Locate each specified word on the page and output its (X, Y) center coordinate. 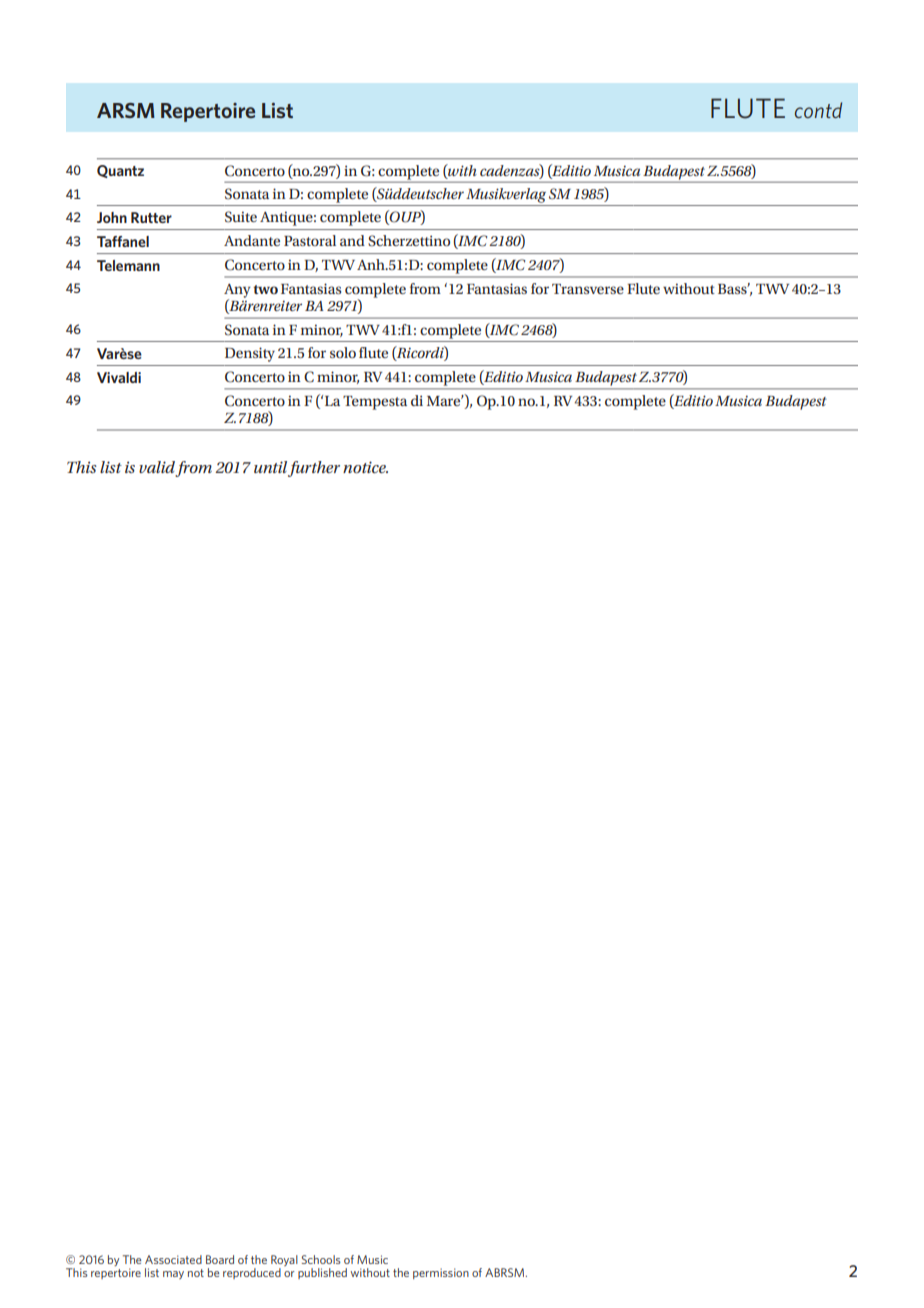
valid (157, 467)
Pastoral (310, 240)
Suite (241, 217)
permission (441, 1273)
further (314, 469)
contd (818, 110)
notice (365, 467)
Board (220, 1259)
